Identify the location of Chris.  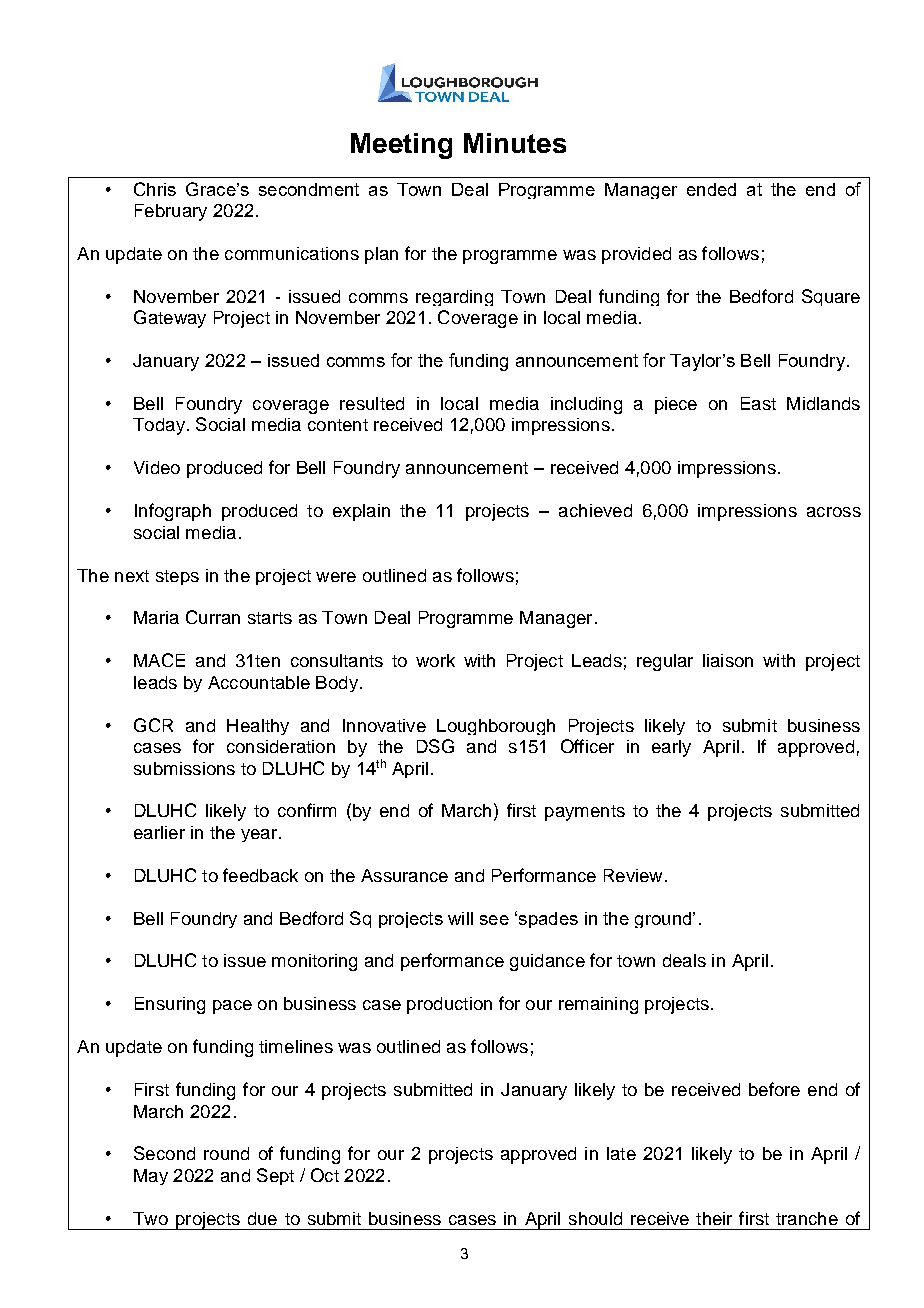
(155, 189).
